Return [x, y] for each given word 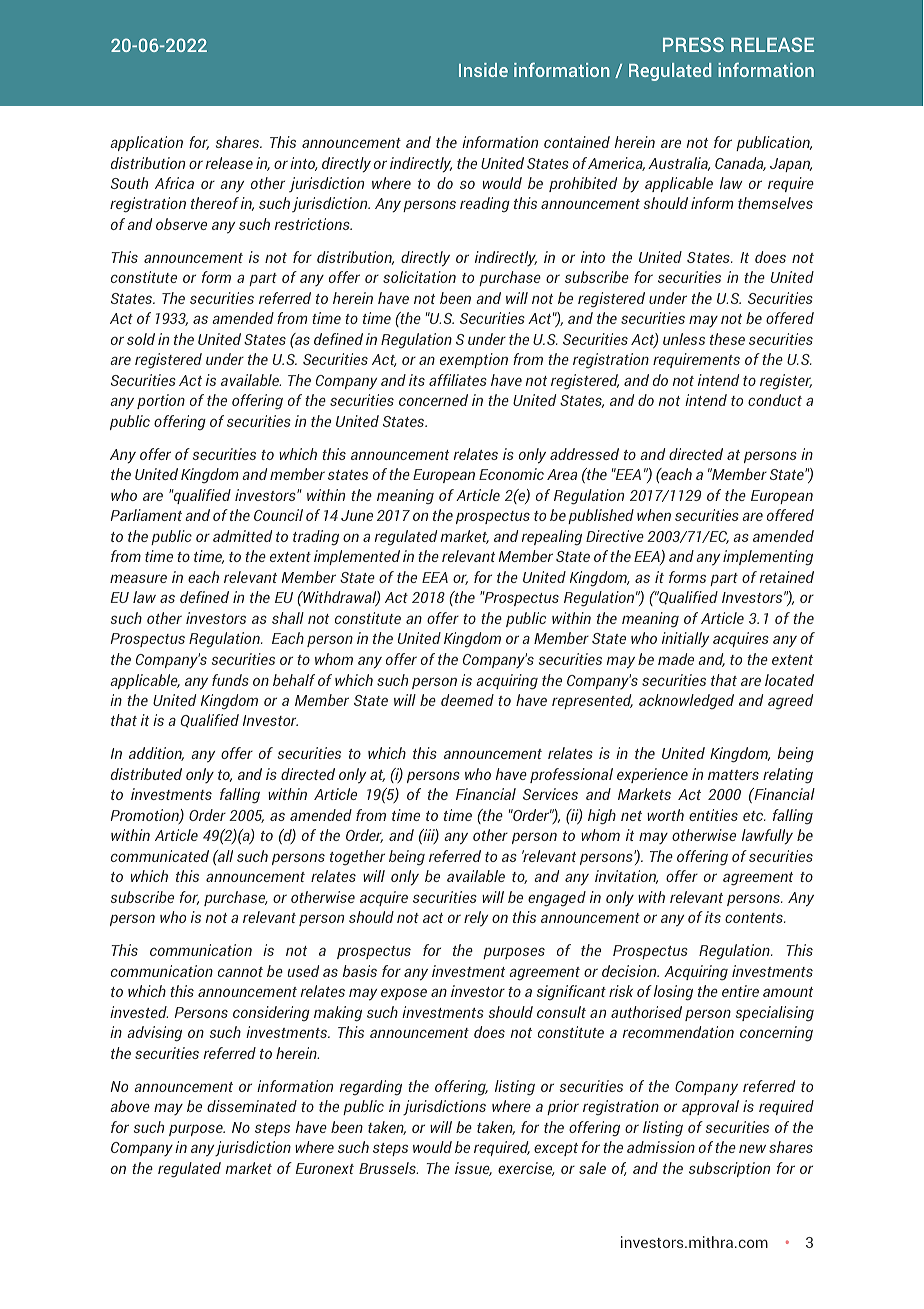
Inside [483, 70]
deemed [467, 700]
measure [138, 578]
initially [685, 639]
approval [710, 1107]
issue [473, 1169]
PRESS [693, 44]
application [146, 143]
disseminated [252, 1106]
